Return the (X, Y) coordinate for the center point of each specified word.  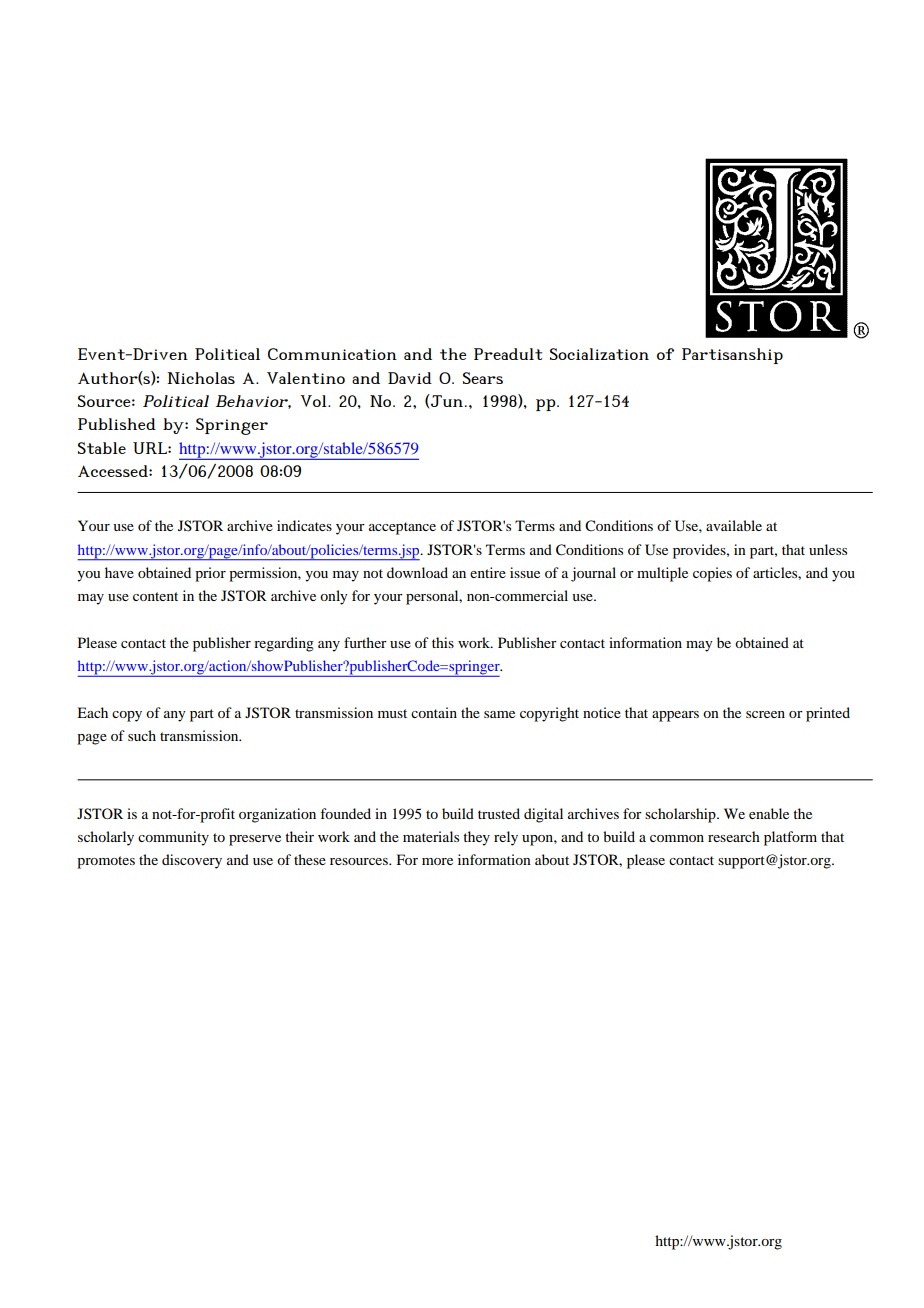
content (155, 596)
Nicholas (201, 378)
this (443, 642)
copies (712, 574)
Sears (483, 378)
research (734, 836)
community (173, 838)
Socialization (599, 354)
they (476, 838)
